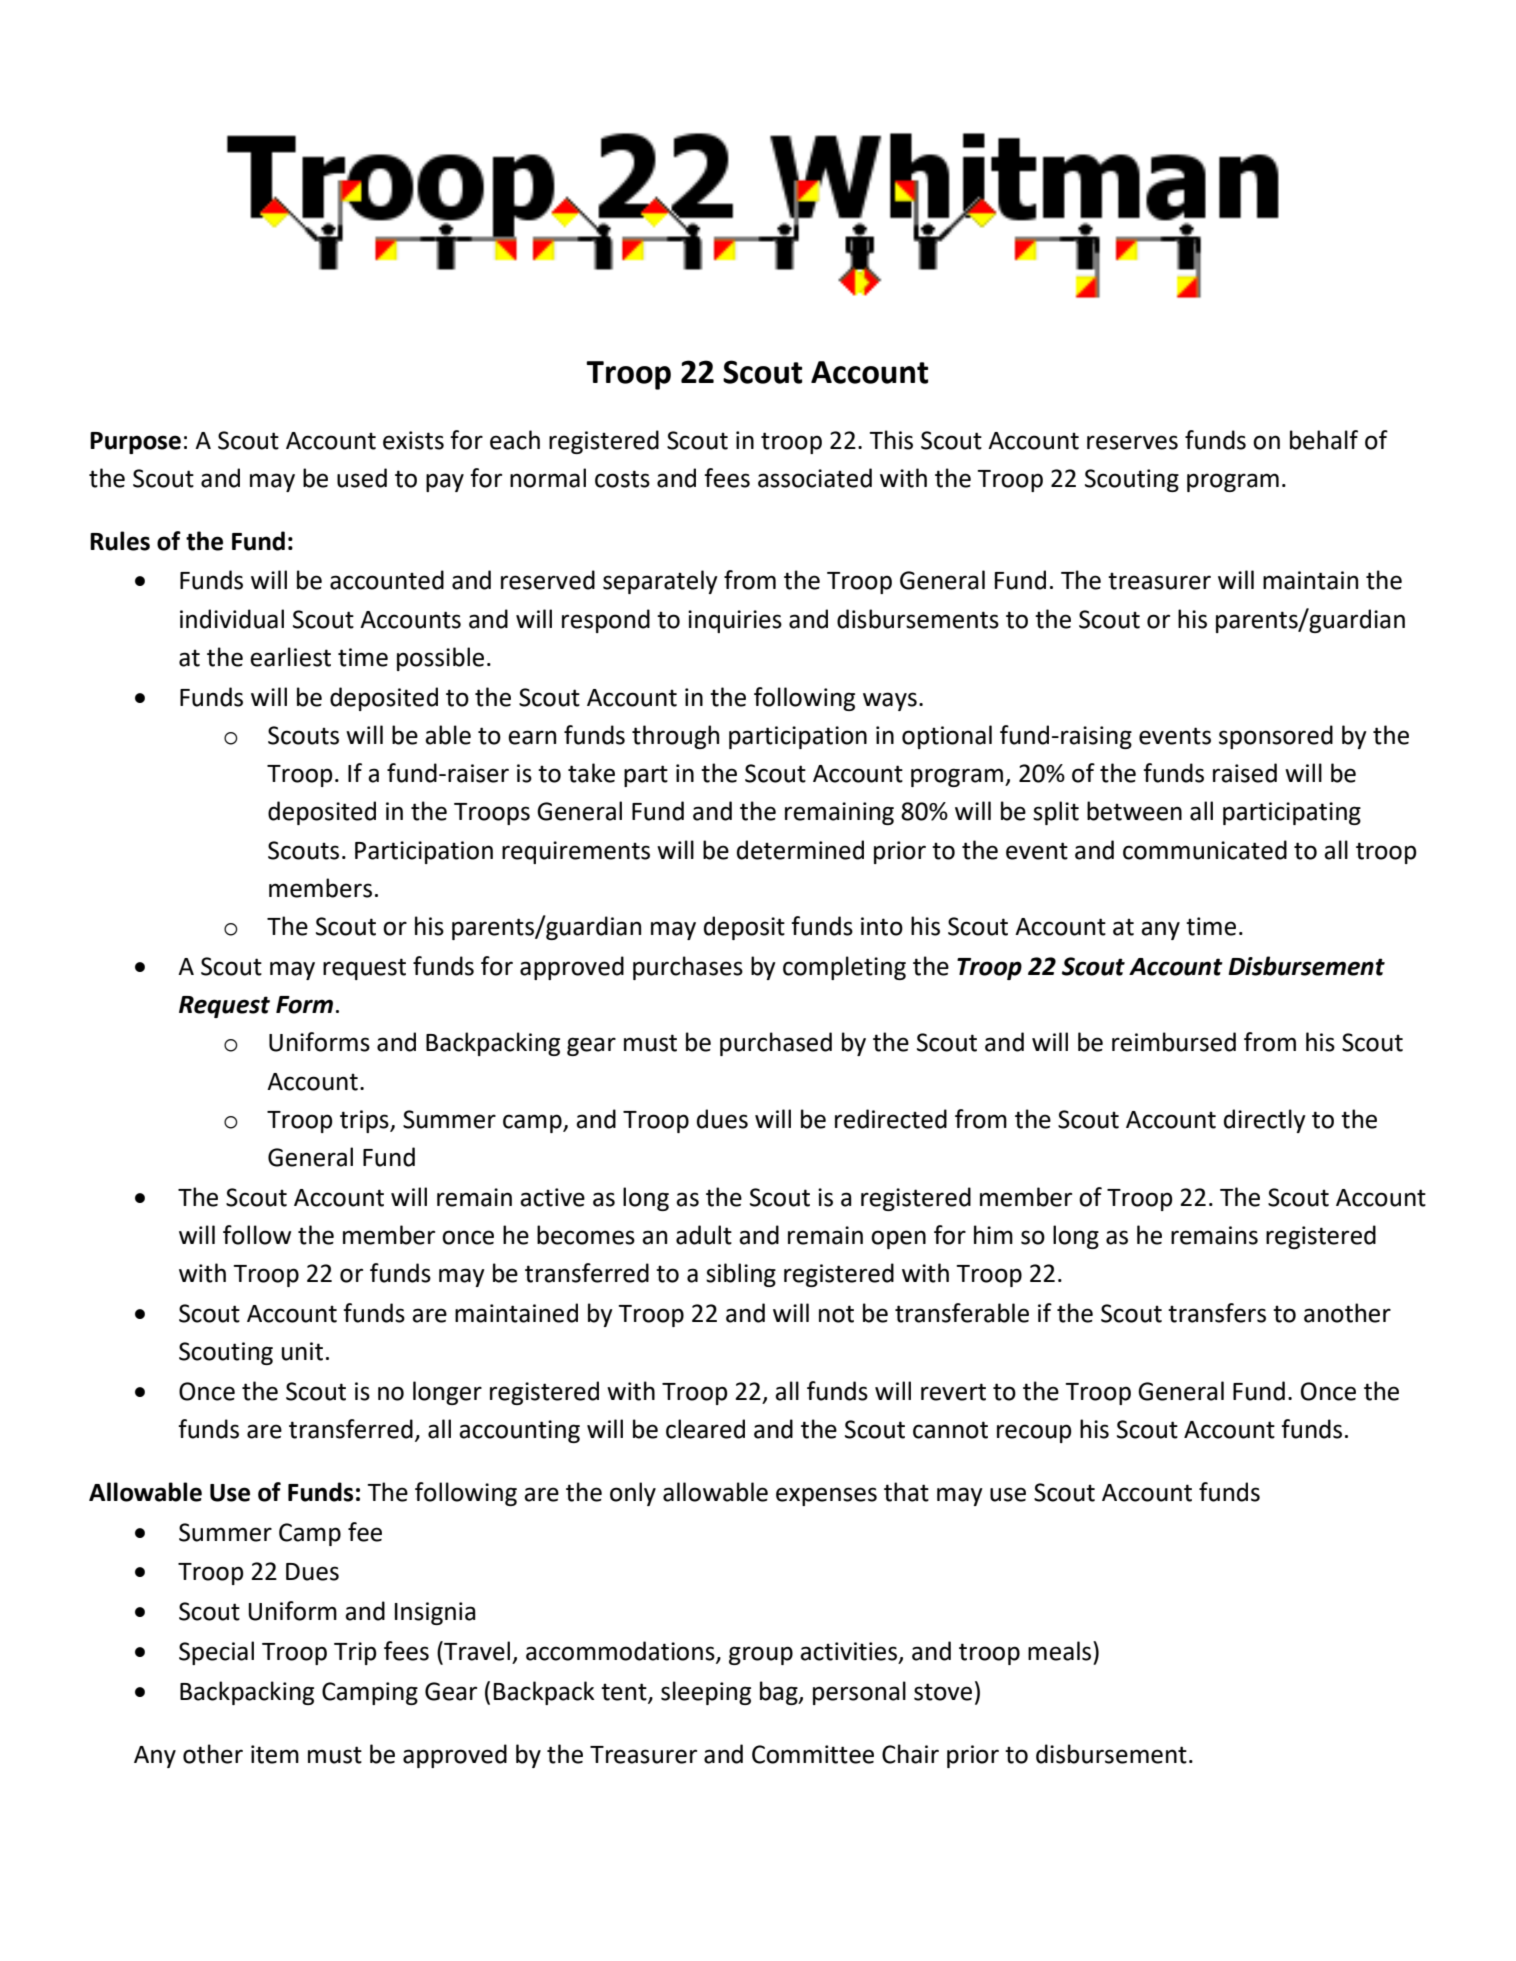 The image size is (1516, 1961). Describe the element at coordinates (576, 852) in the page. I see `requirements` at that location.
